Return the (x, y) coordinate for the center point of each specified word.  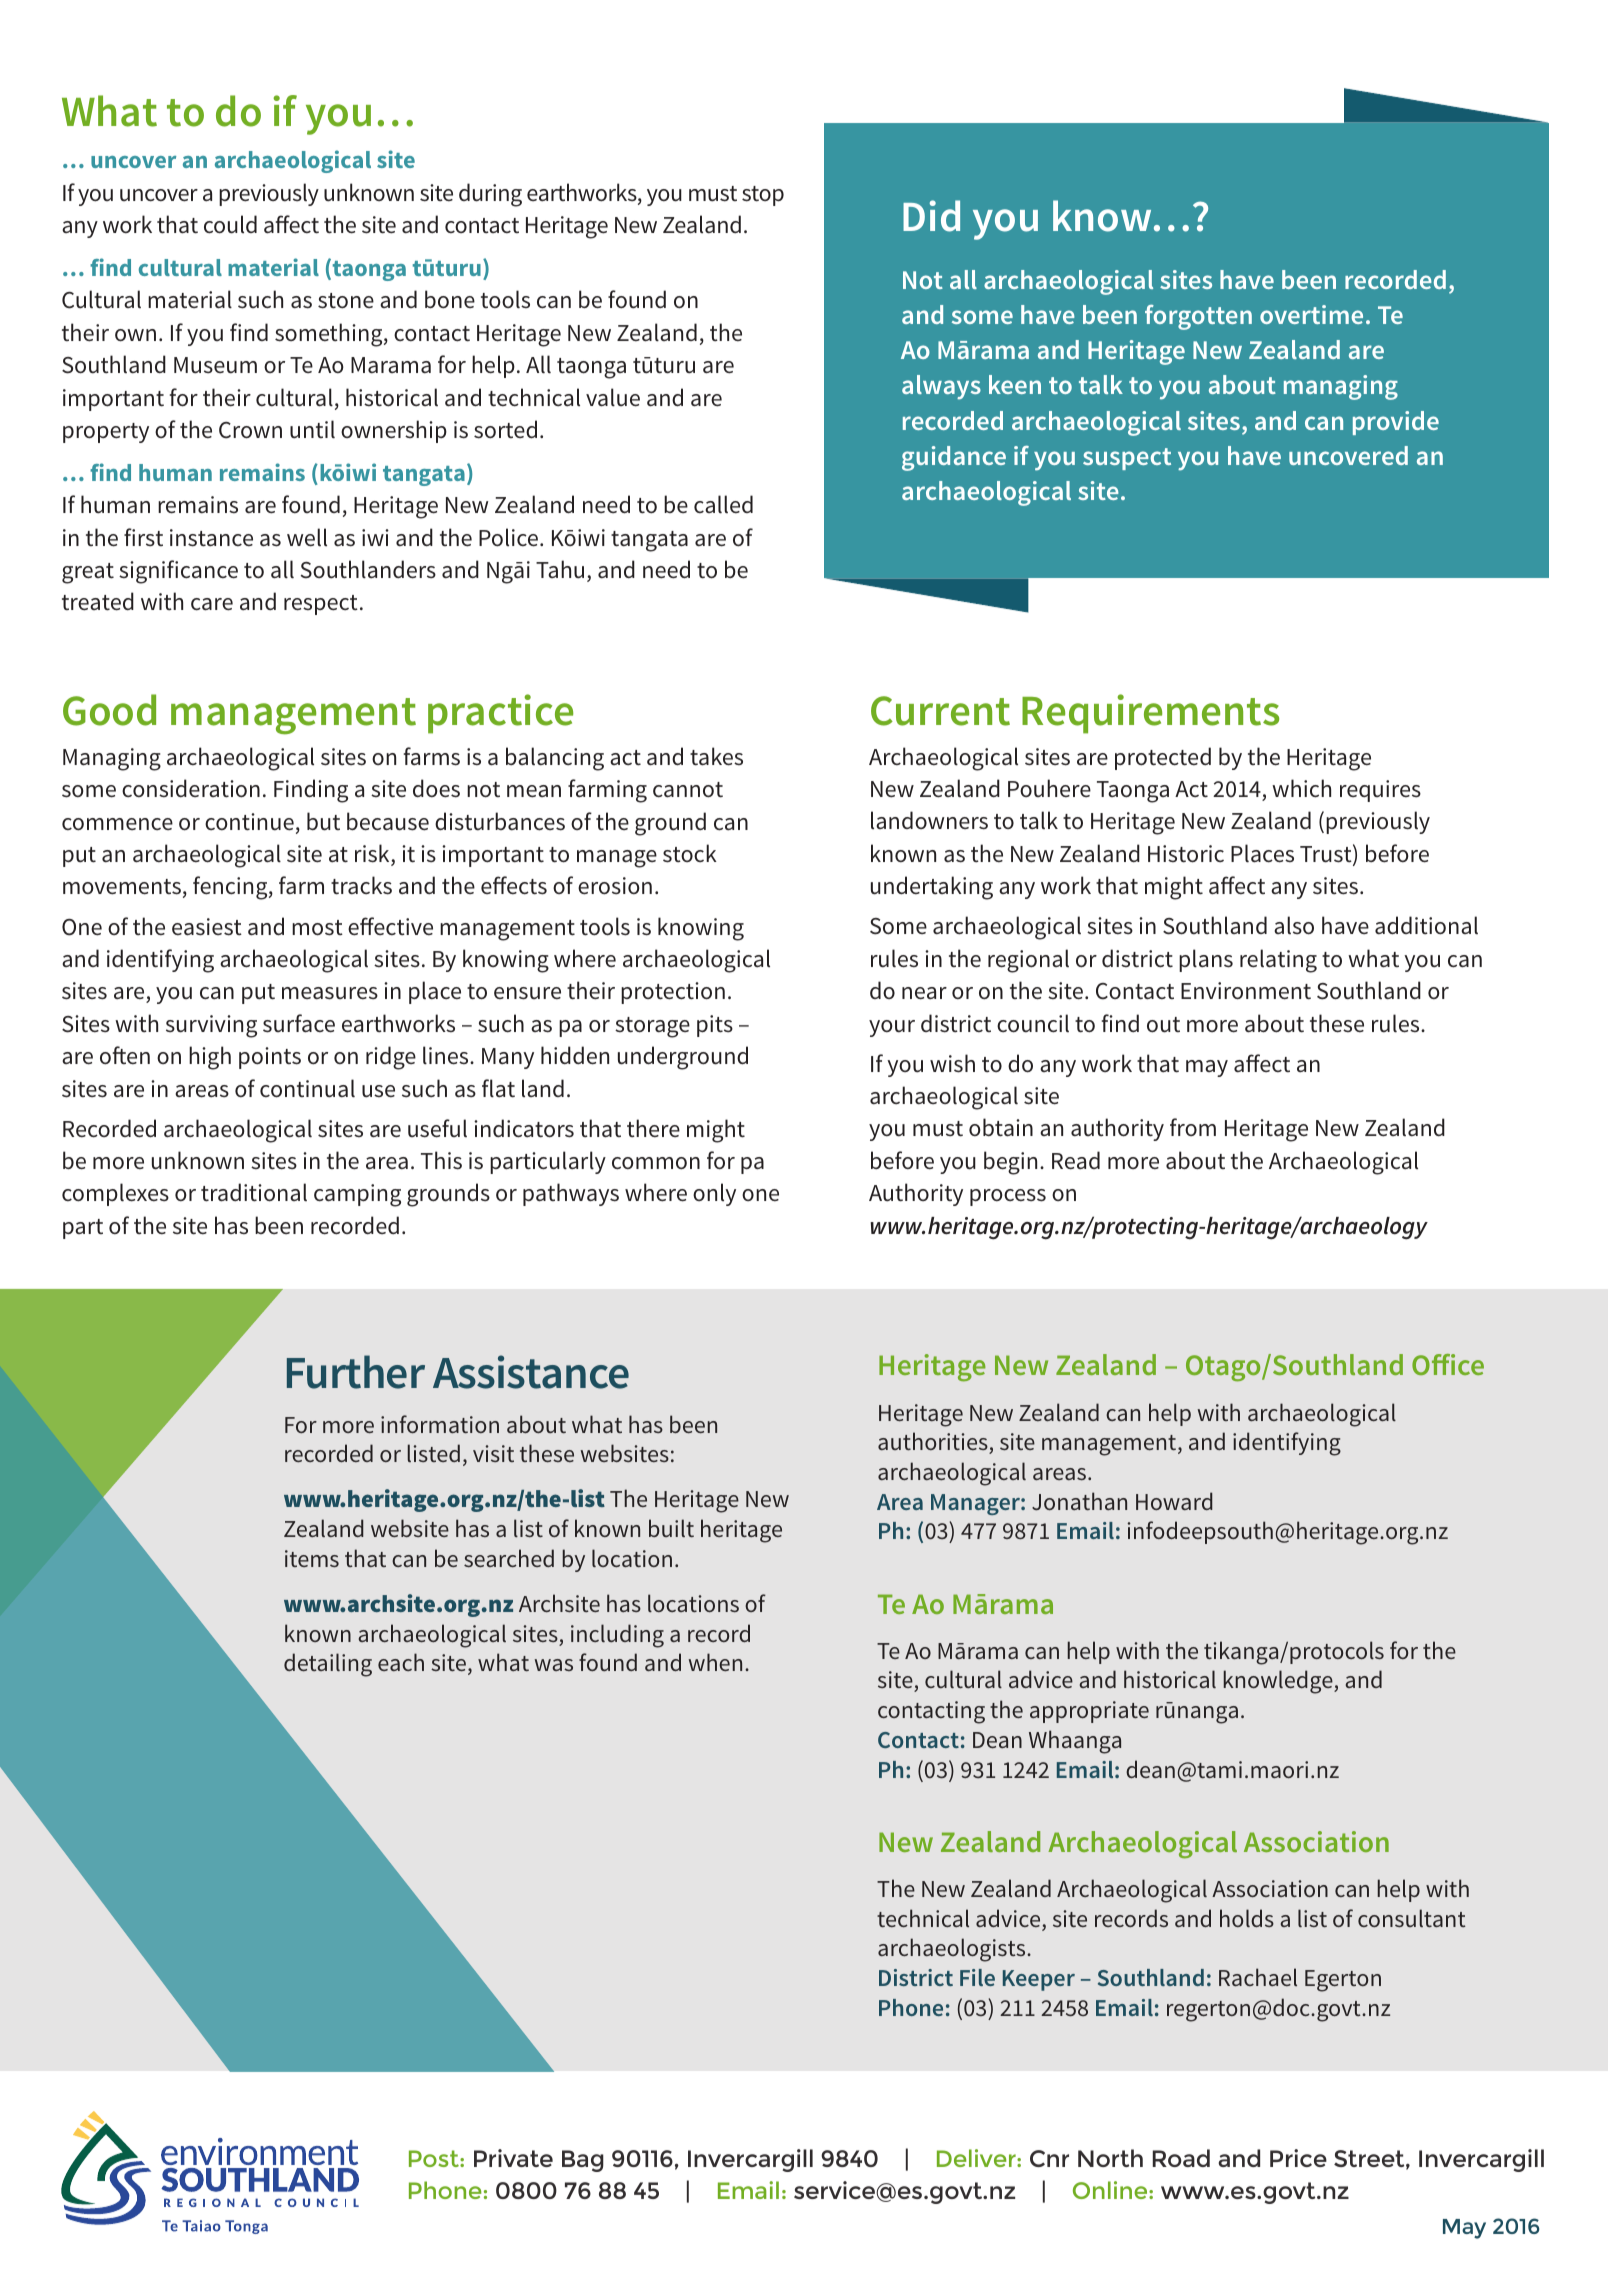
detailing (328, 1665)
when (715, 1662)
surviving (211, 1026)
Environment (1246, 991)
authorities (933, 1441)
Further (356, 1372)
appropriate (1089, 1712)
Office (1448, 1364)
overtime (1311, 314)
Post (435, 2158)
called (723, 504)
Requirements (1150, 714)
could (230, 224)
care (212, 604)
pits (715, 1026)
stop (763, 196)
